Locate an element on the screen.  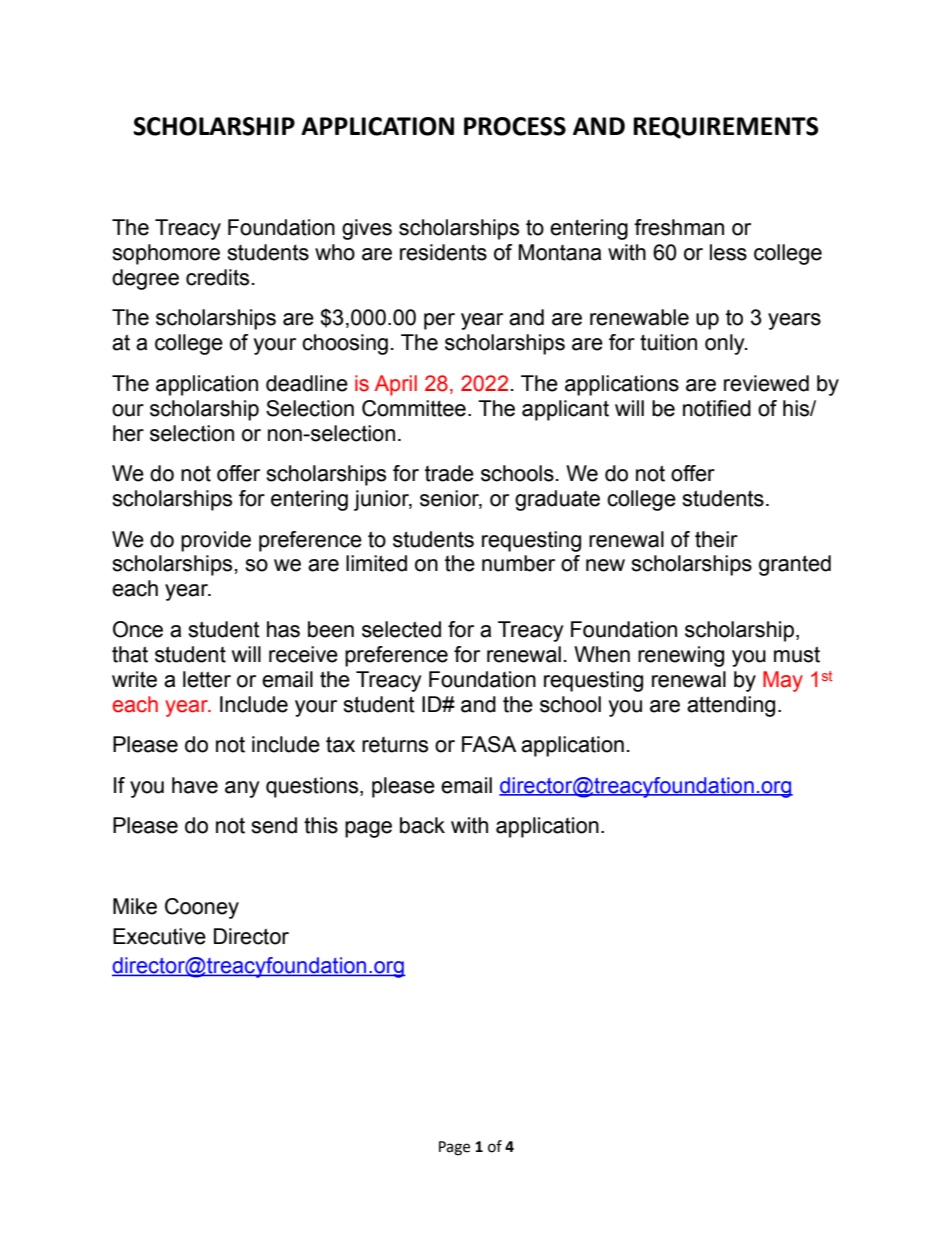
attending is located at coordinates (731, 706).
